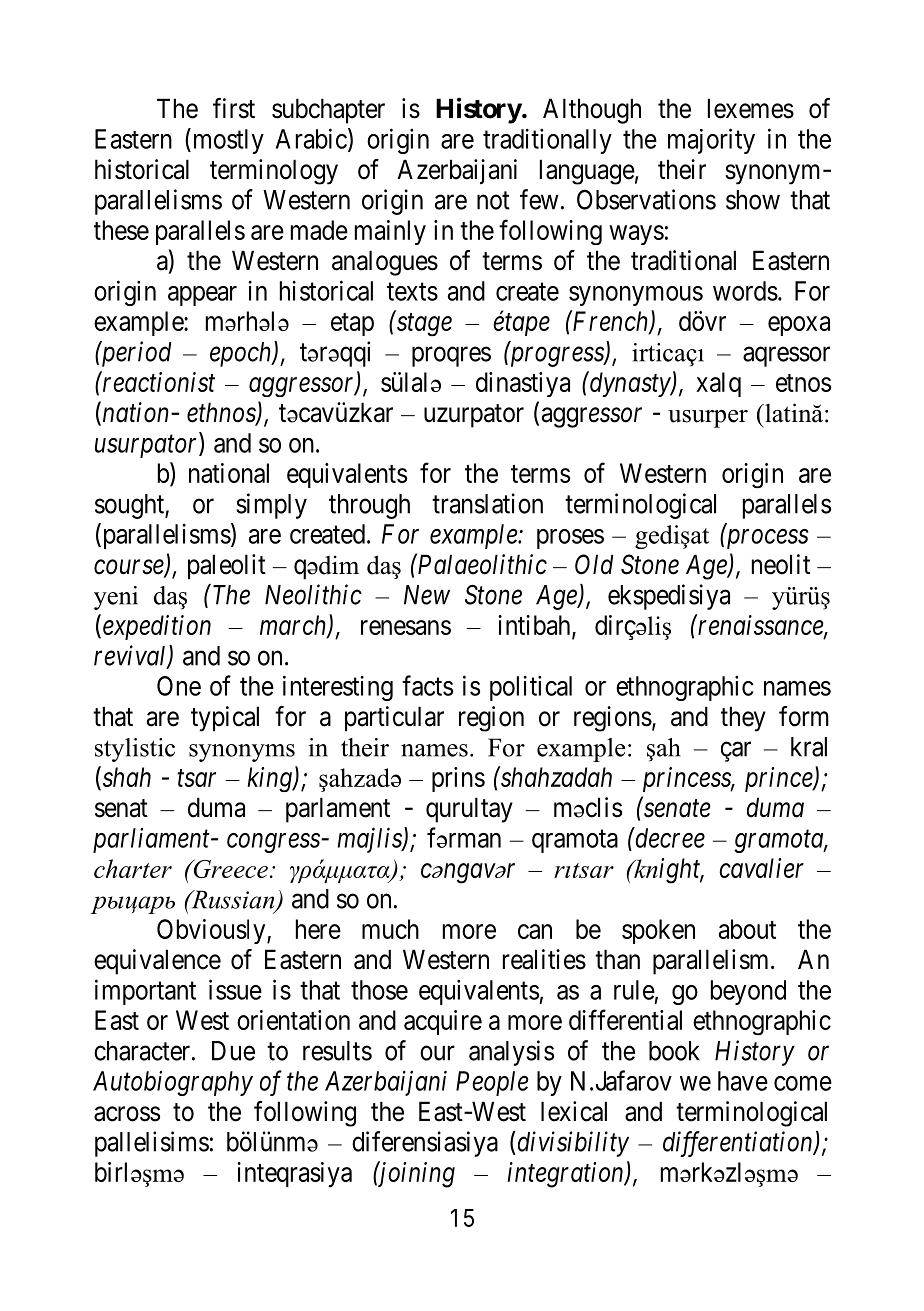 The height and width of the image is (1311, 924). Describe the element at coordinates (394, 719) in the image. I see `particular` at that location.
